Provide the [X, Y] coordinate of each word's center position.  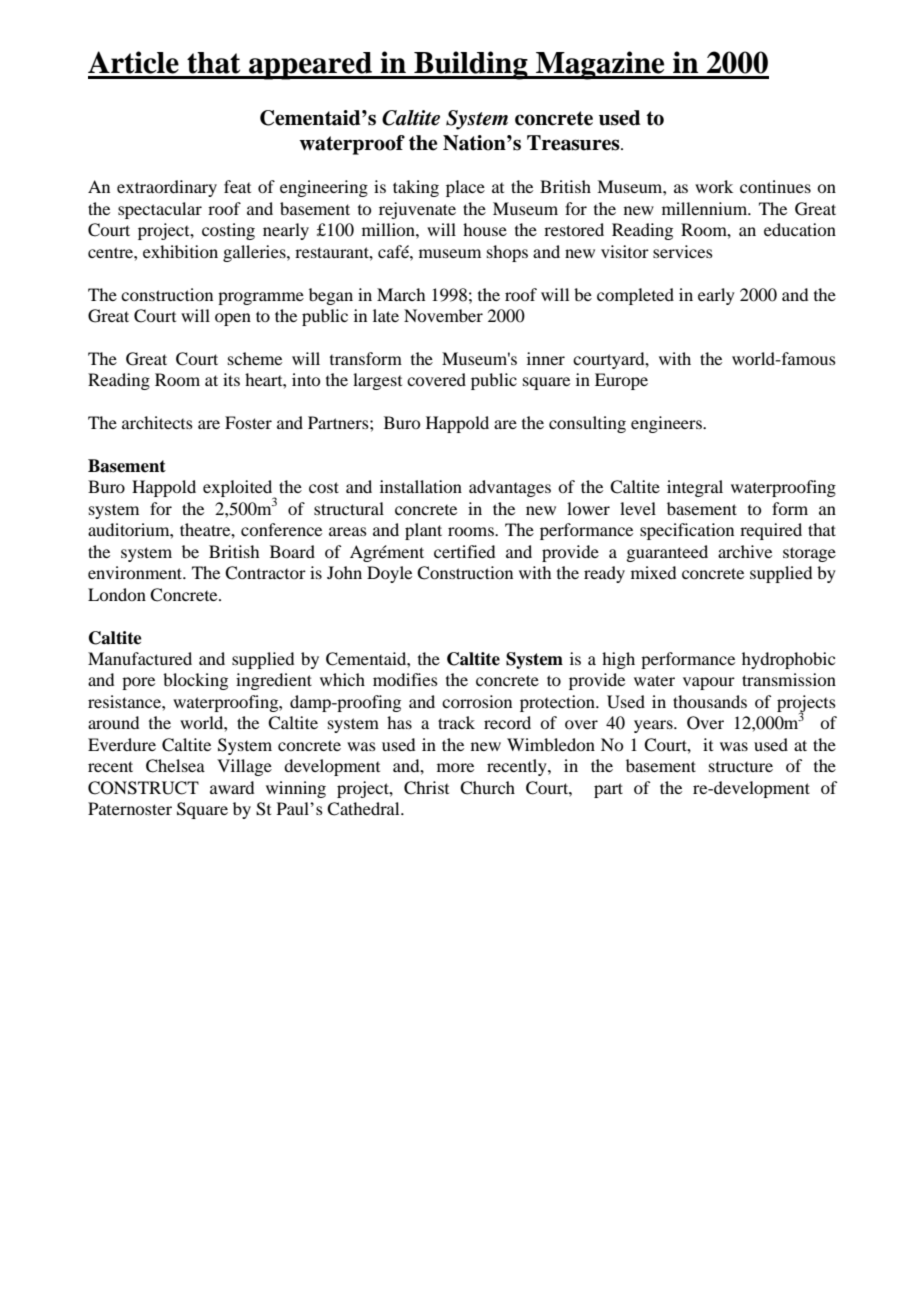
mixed [653, 572]
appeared [310, 66]
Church [487, 788]
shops [507, 253]
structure [741, 767]
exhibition [180, 251]
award [232, 787]
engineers [667, 424]
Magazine [600, 65]
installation [421, 486]
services [683, 251]
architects [157, 422]
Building [471, 65]
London [117, 594]
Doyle [389, 574]
